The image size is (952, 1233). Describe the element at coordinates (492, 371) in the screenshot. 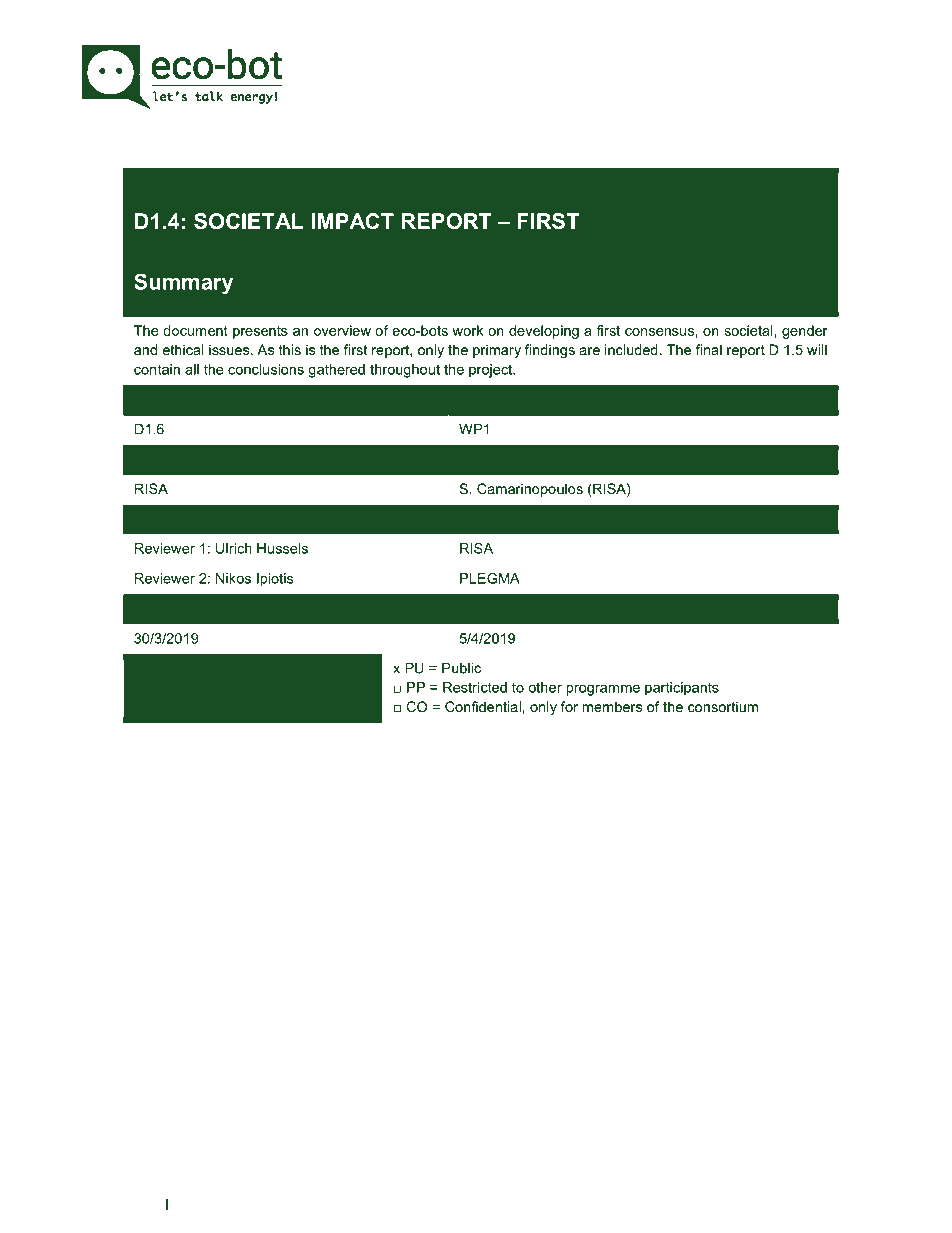

I see `project` at that location.
